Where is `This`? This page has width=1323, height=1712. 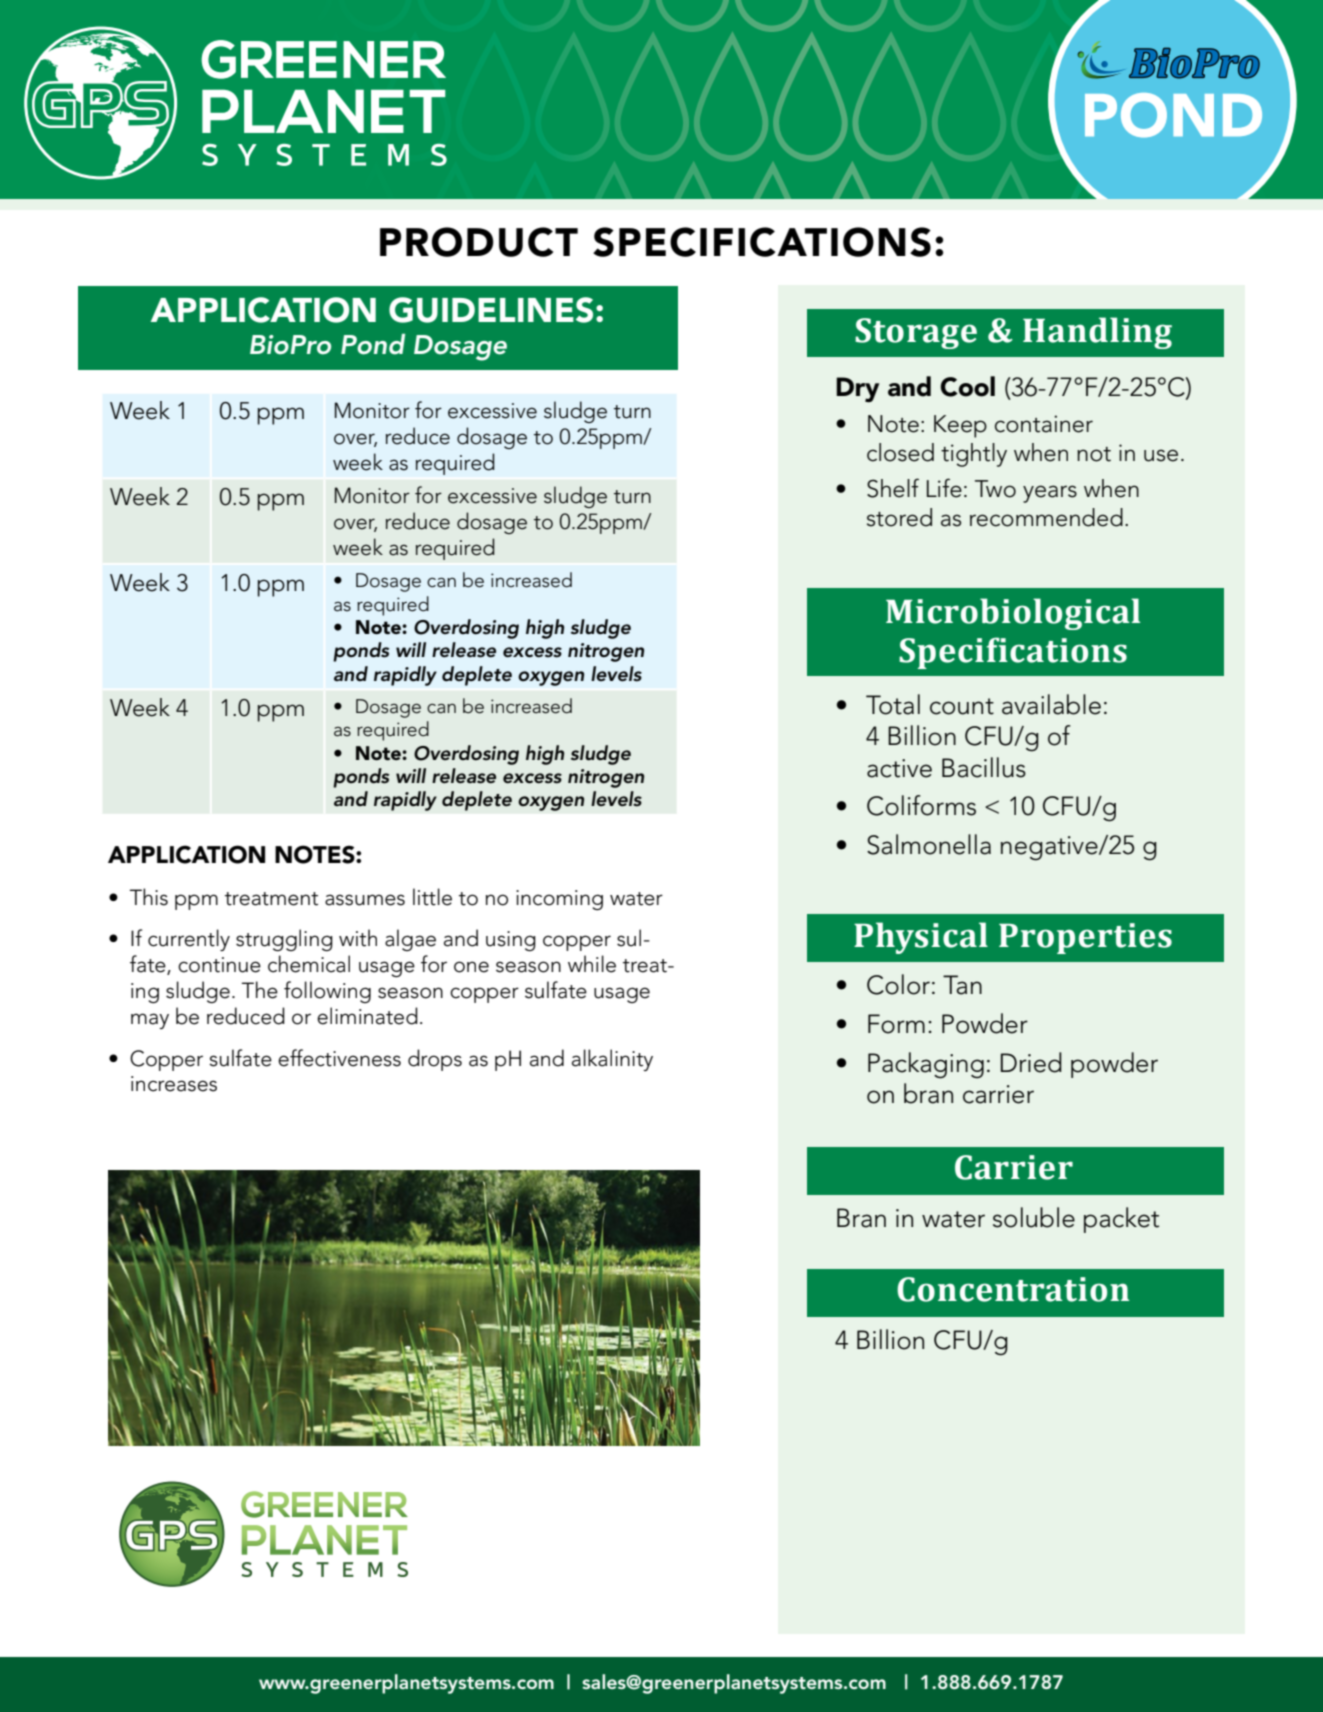
This is located at coordinates (149, 897).
